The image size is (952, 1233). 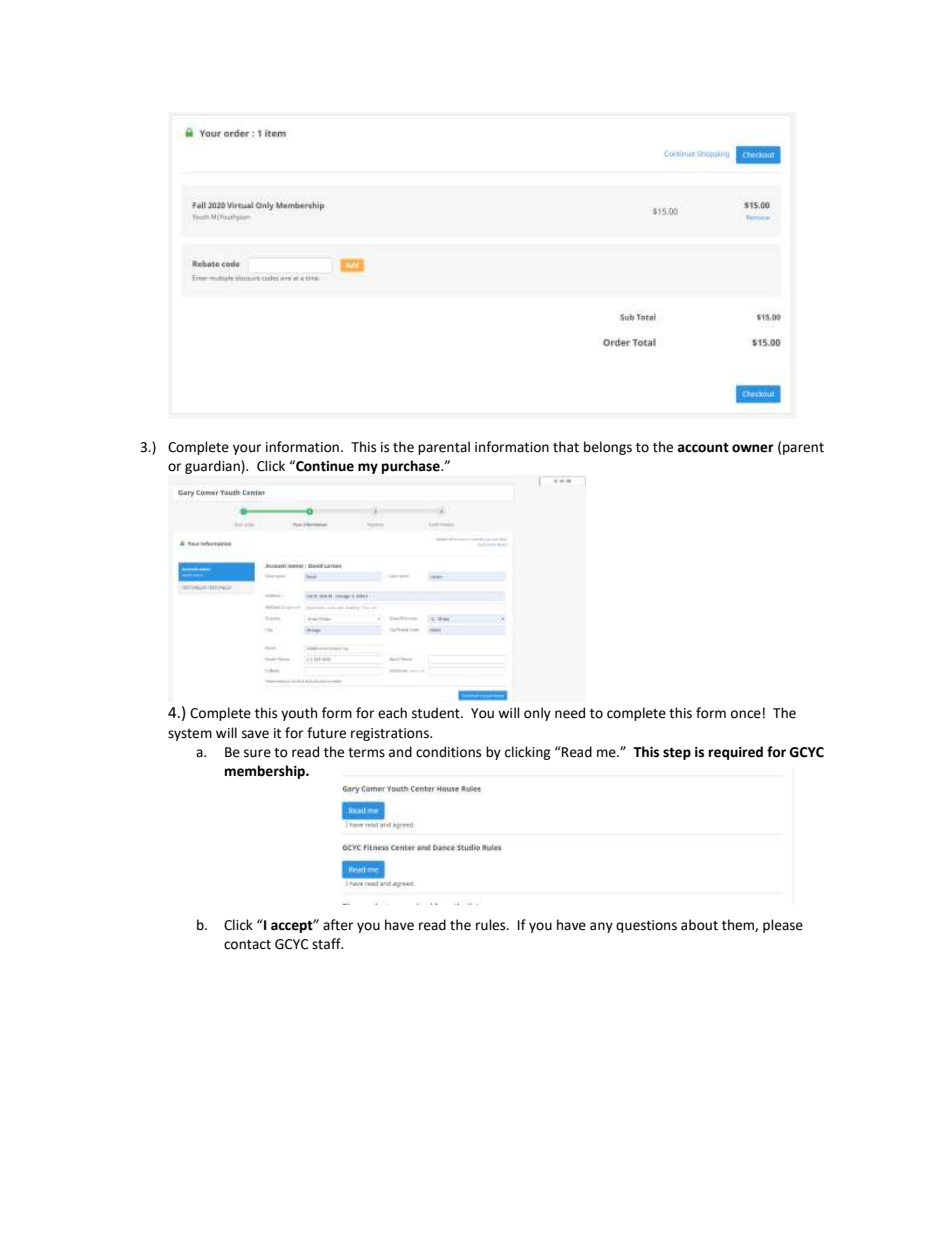 I want to click on required, so click(x=736, y=753).
